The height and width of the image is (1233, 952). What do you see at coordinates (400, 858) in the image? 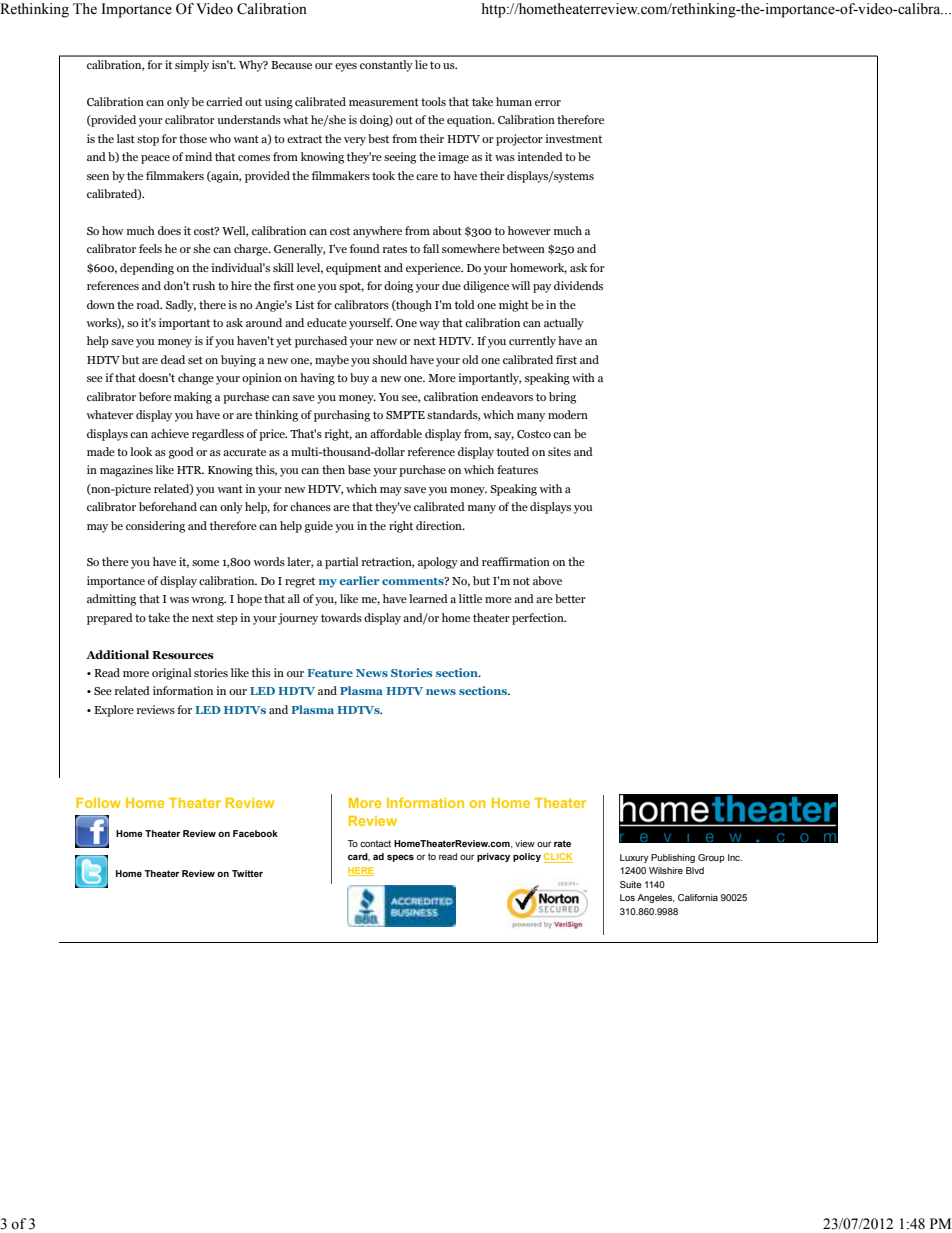
I see `specs` at bounding box center [400, 858].
